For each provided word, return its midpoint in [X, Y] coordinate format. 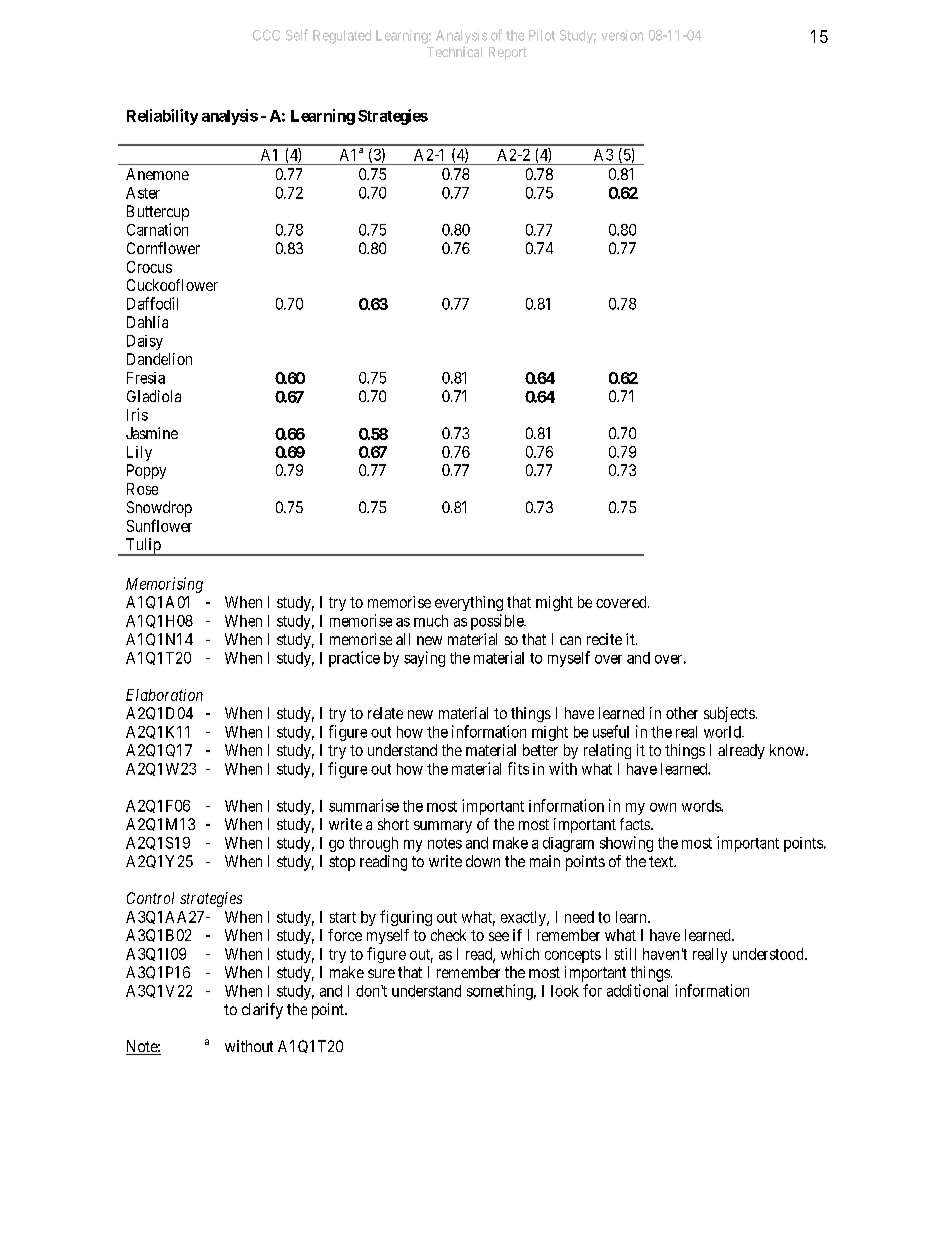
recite [604, 639]
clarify [262, 1011]
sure [381, 973]
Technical [454, 51]
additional [637, 990]
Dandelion [159, 359]
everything [469, 603]
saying [424, 659]
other [682, 713]
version [622, 35]
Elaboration [164, 695]
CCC [266, 35]
